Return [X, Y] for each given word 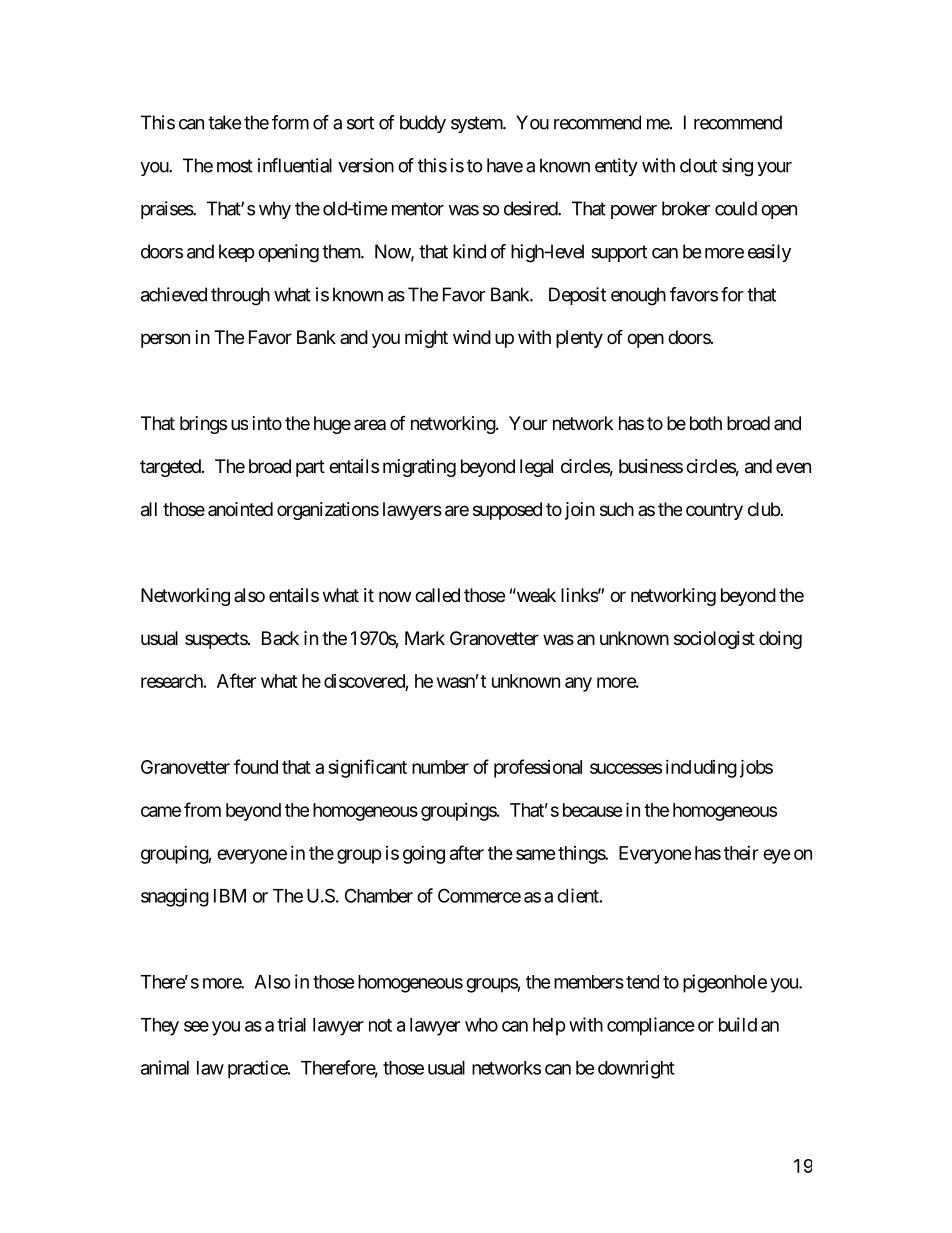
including [701, 769]
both [706, 423]
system [477, 124]
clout [698, 165]
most [235, 166]
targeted [171, 468]
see [196, 1026]
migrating [419, 468]
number [440, 767]
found [256, 766]
